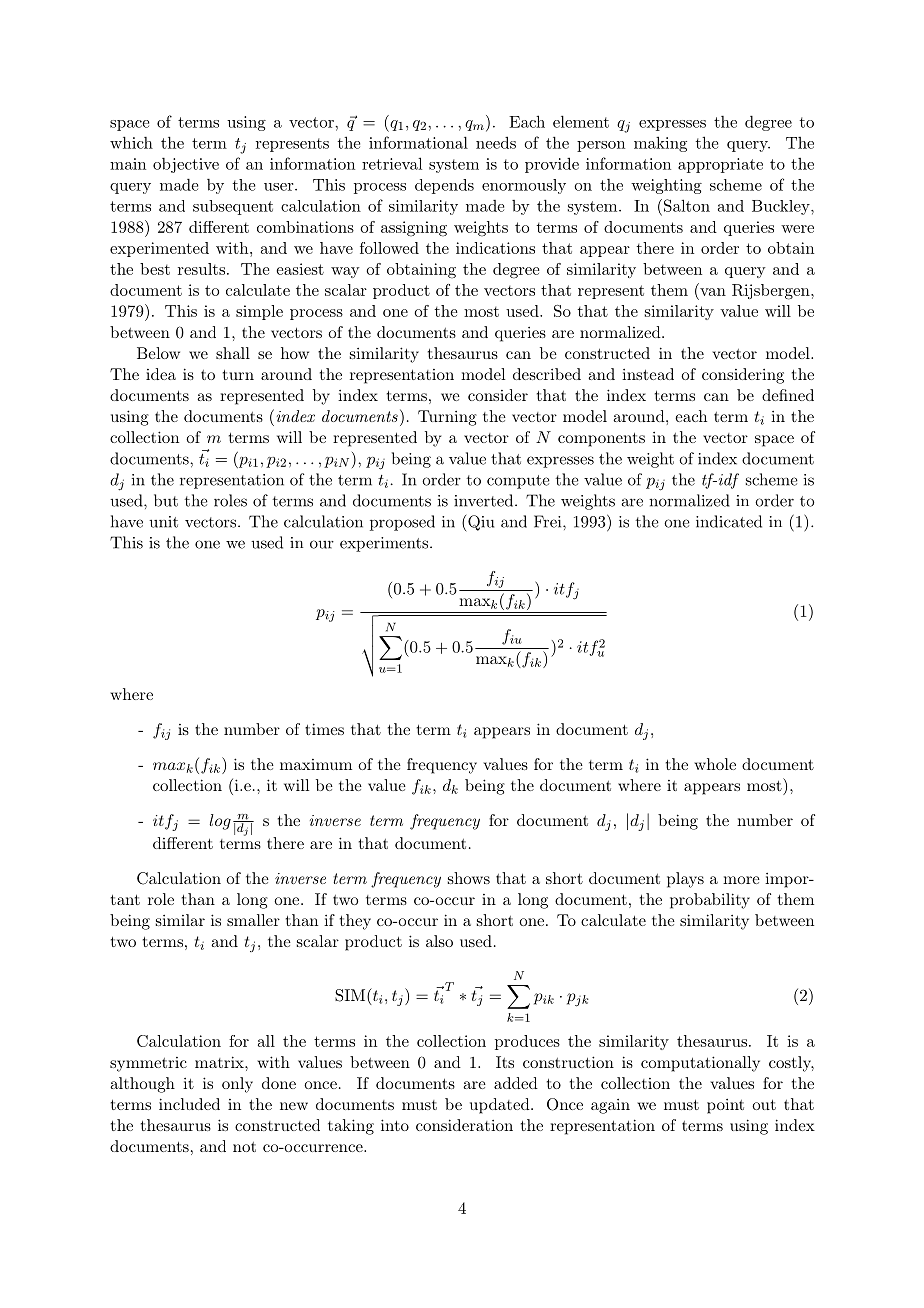 This screenshot has width=924, height=1308. Describe the element at coordinates (500, 1106) in the screenshot. I see `updated` at that location.
